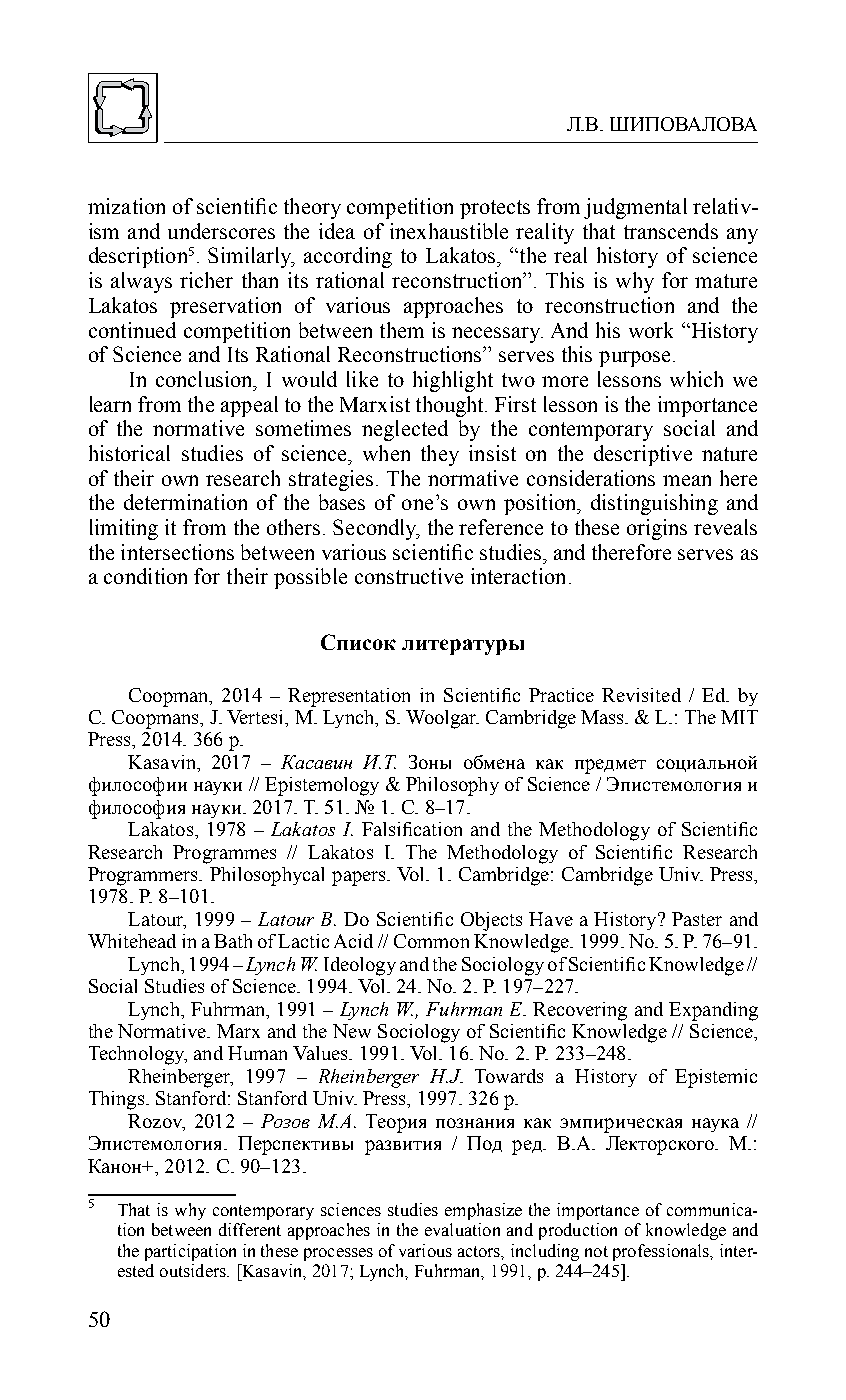 Image resolution: width=846 pixels, height=1400 pixels. Describe the element at coordinates (431, 941) in the document. I see `Common` at that location.
